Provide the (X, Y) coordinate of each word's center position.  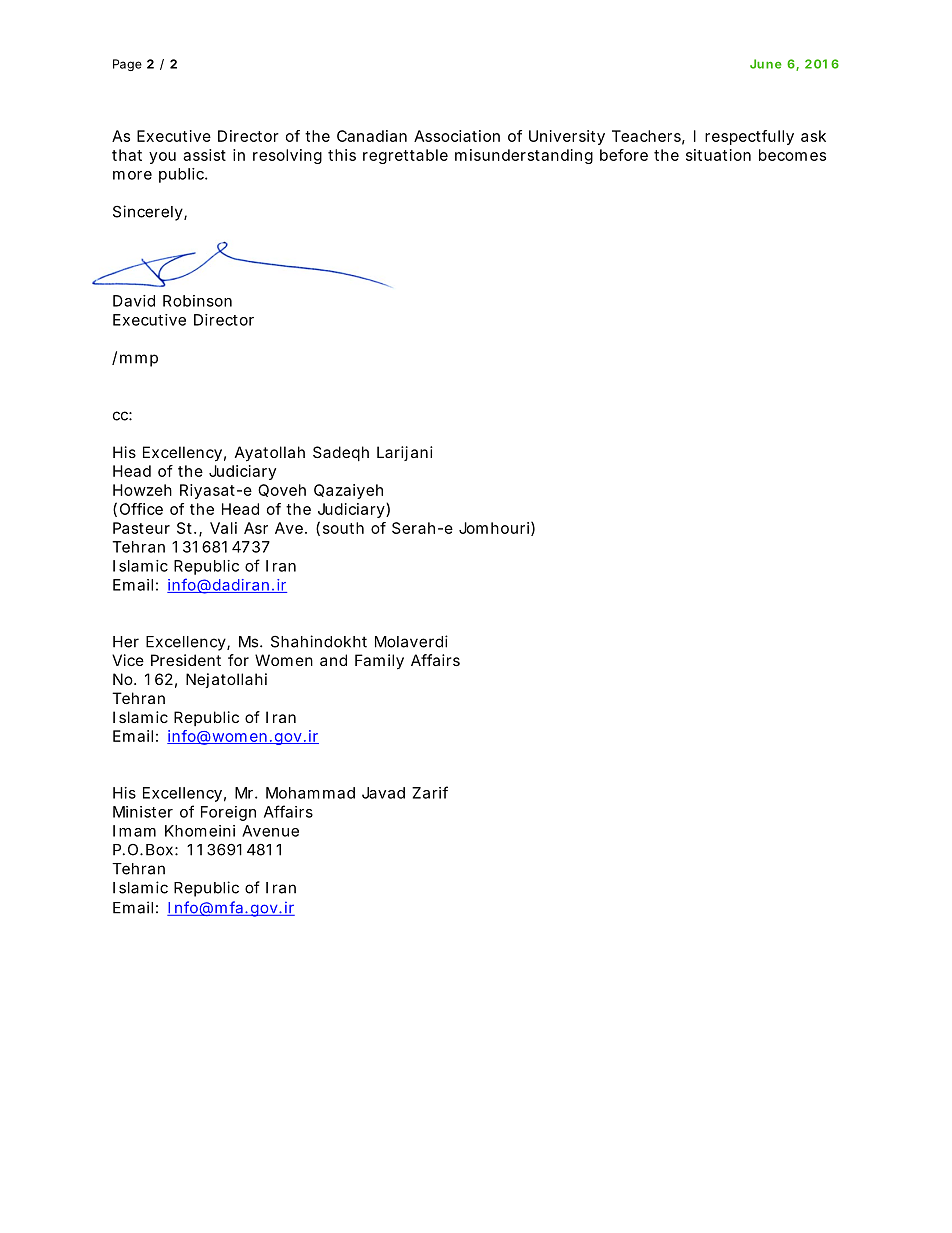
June (766, 64)
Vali (223, 528)
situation (718, 155)
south (343, 528)
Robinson (197, 301)
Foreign (228, 813)
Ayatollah (270, 454)
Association (457, 136)
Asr (256, 528)
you (162, 158)
